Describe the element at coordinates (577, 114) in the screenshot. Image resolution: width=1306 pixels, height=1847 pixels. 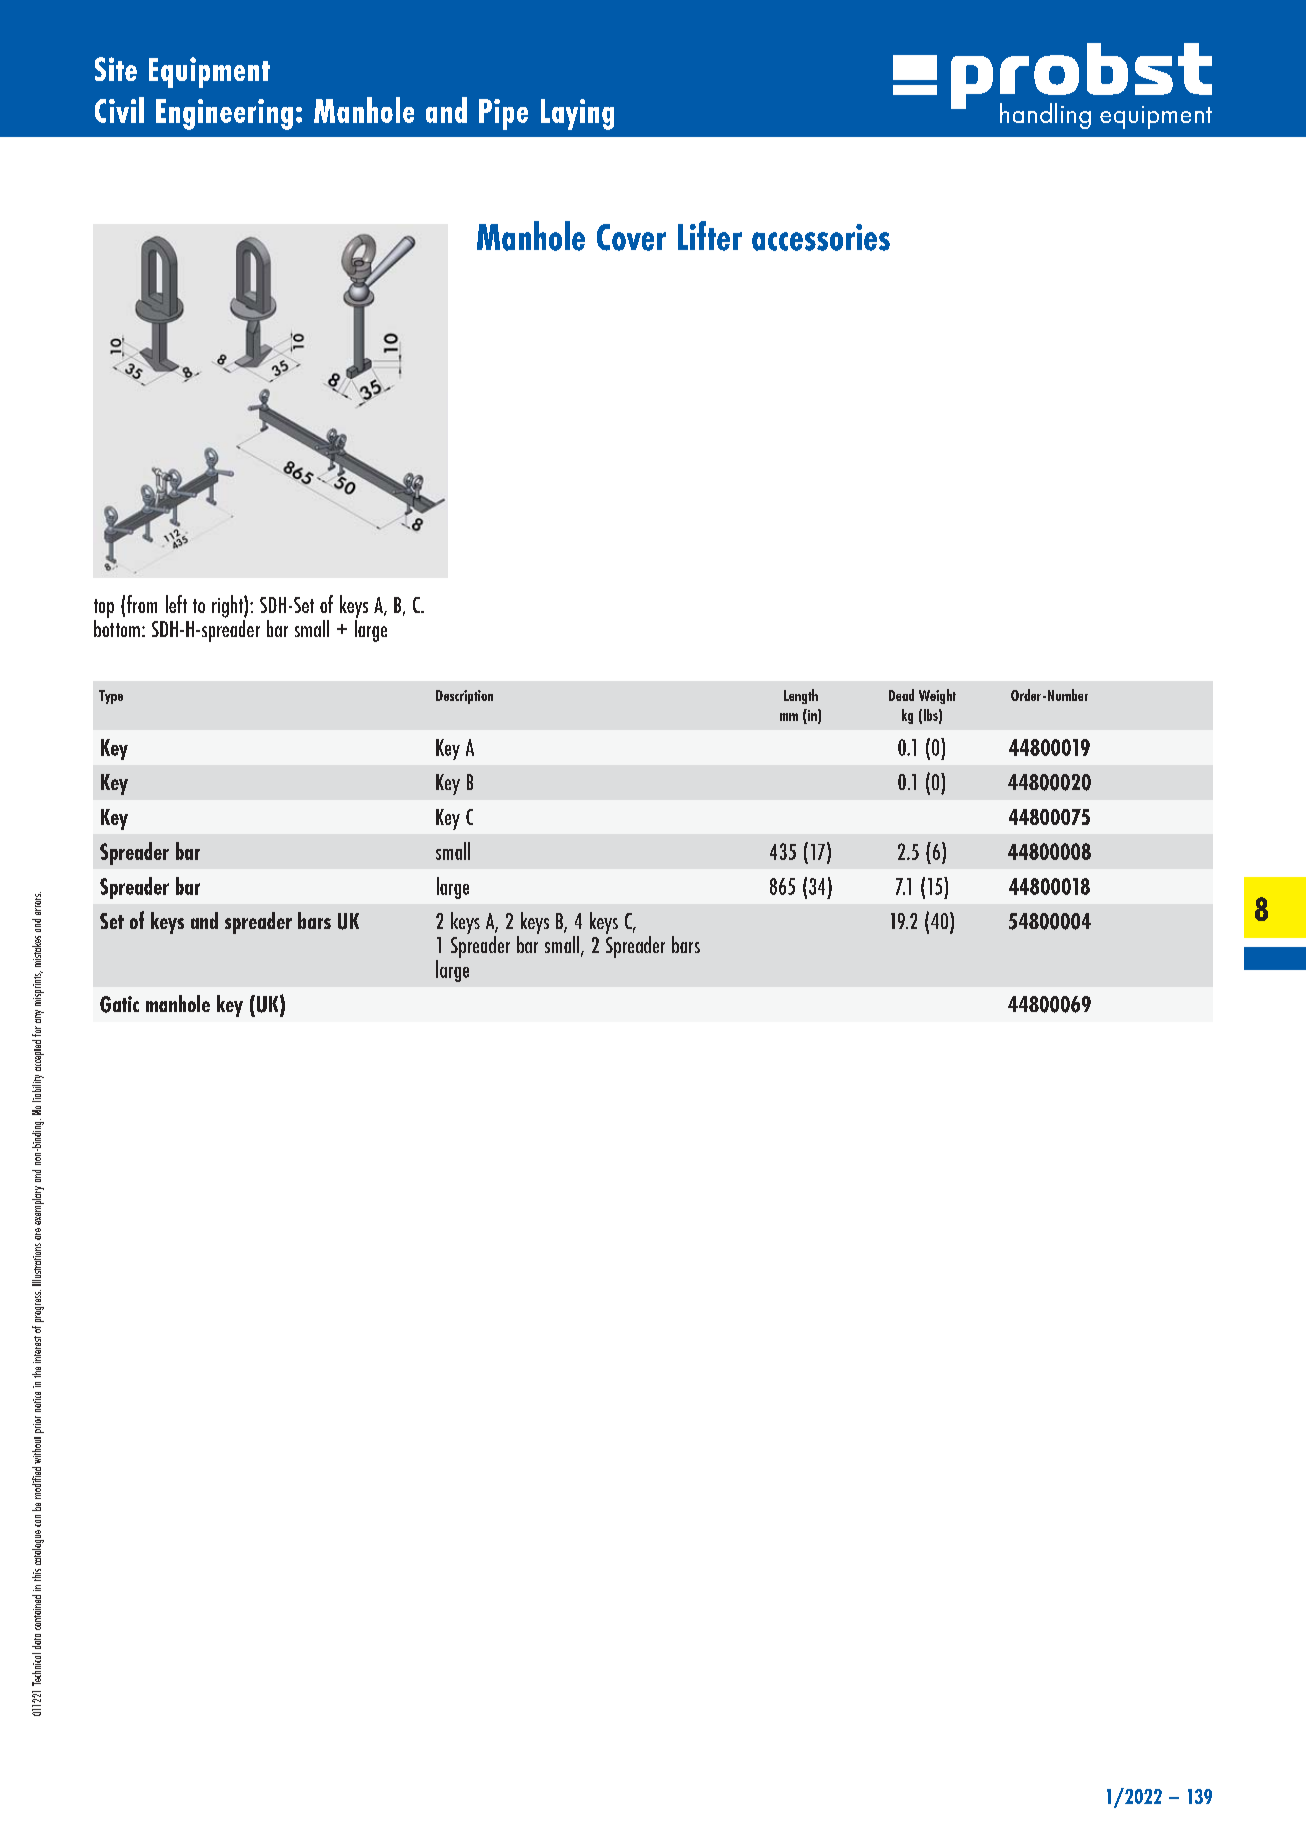
I see `Laying` at that location.
